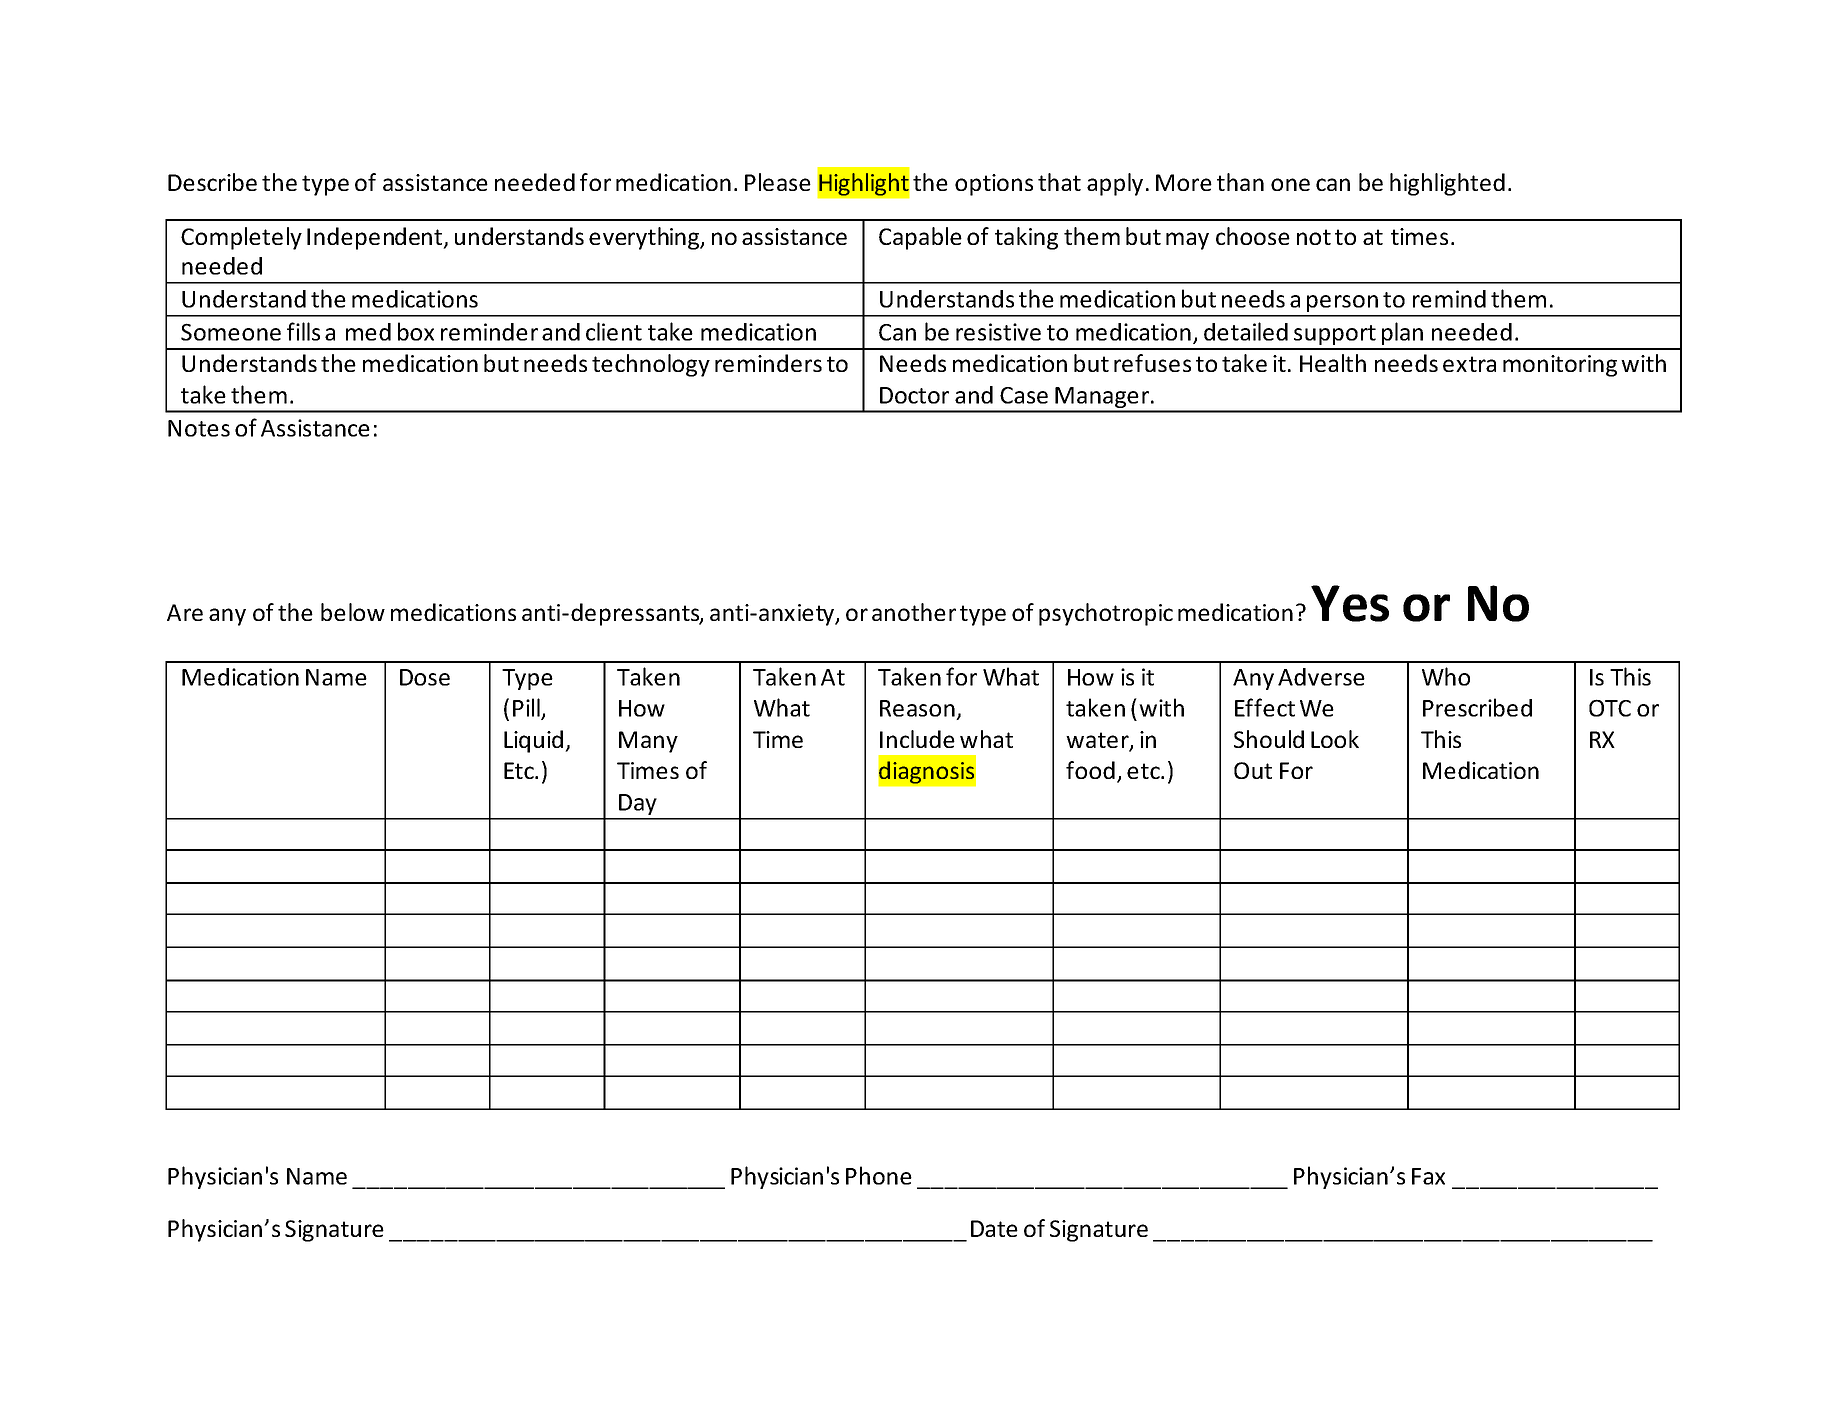 The height and width of the document is (1418, 1835). What do you see at coordinates (376, 238) in the document?
I see `Independent` at bounding box center [376, 238].
